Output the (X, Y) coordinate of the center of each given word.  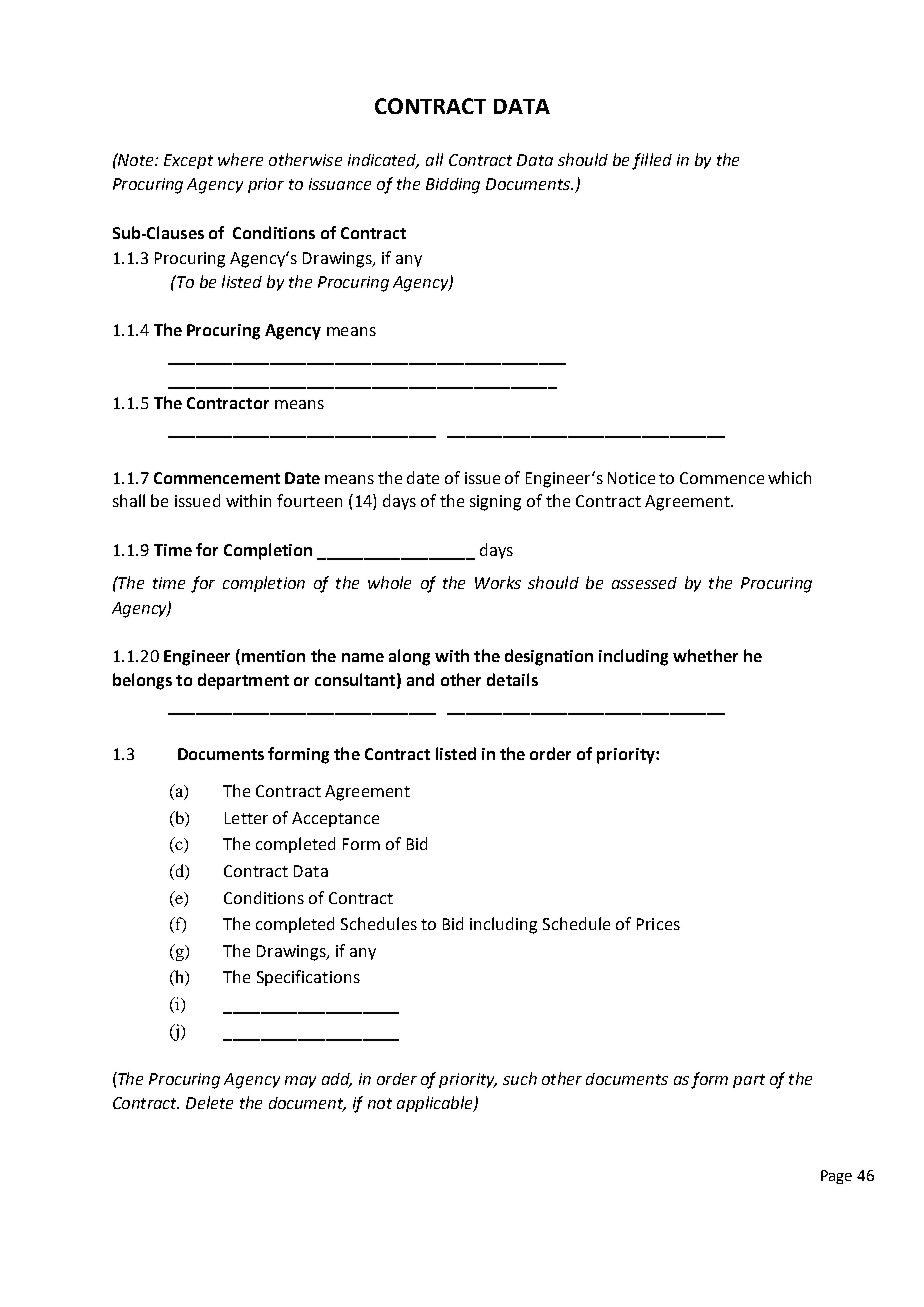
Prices (658, 924)
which (789, 477)
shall (129, 500)
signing (495, 503)
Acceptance (335, 819)
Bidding (453, 186)
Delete (209, 1102)
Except (188, 161)
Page (836, 1177)
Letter (246, 818)
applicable (436, 1104)
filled (652, 161)
